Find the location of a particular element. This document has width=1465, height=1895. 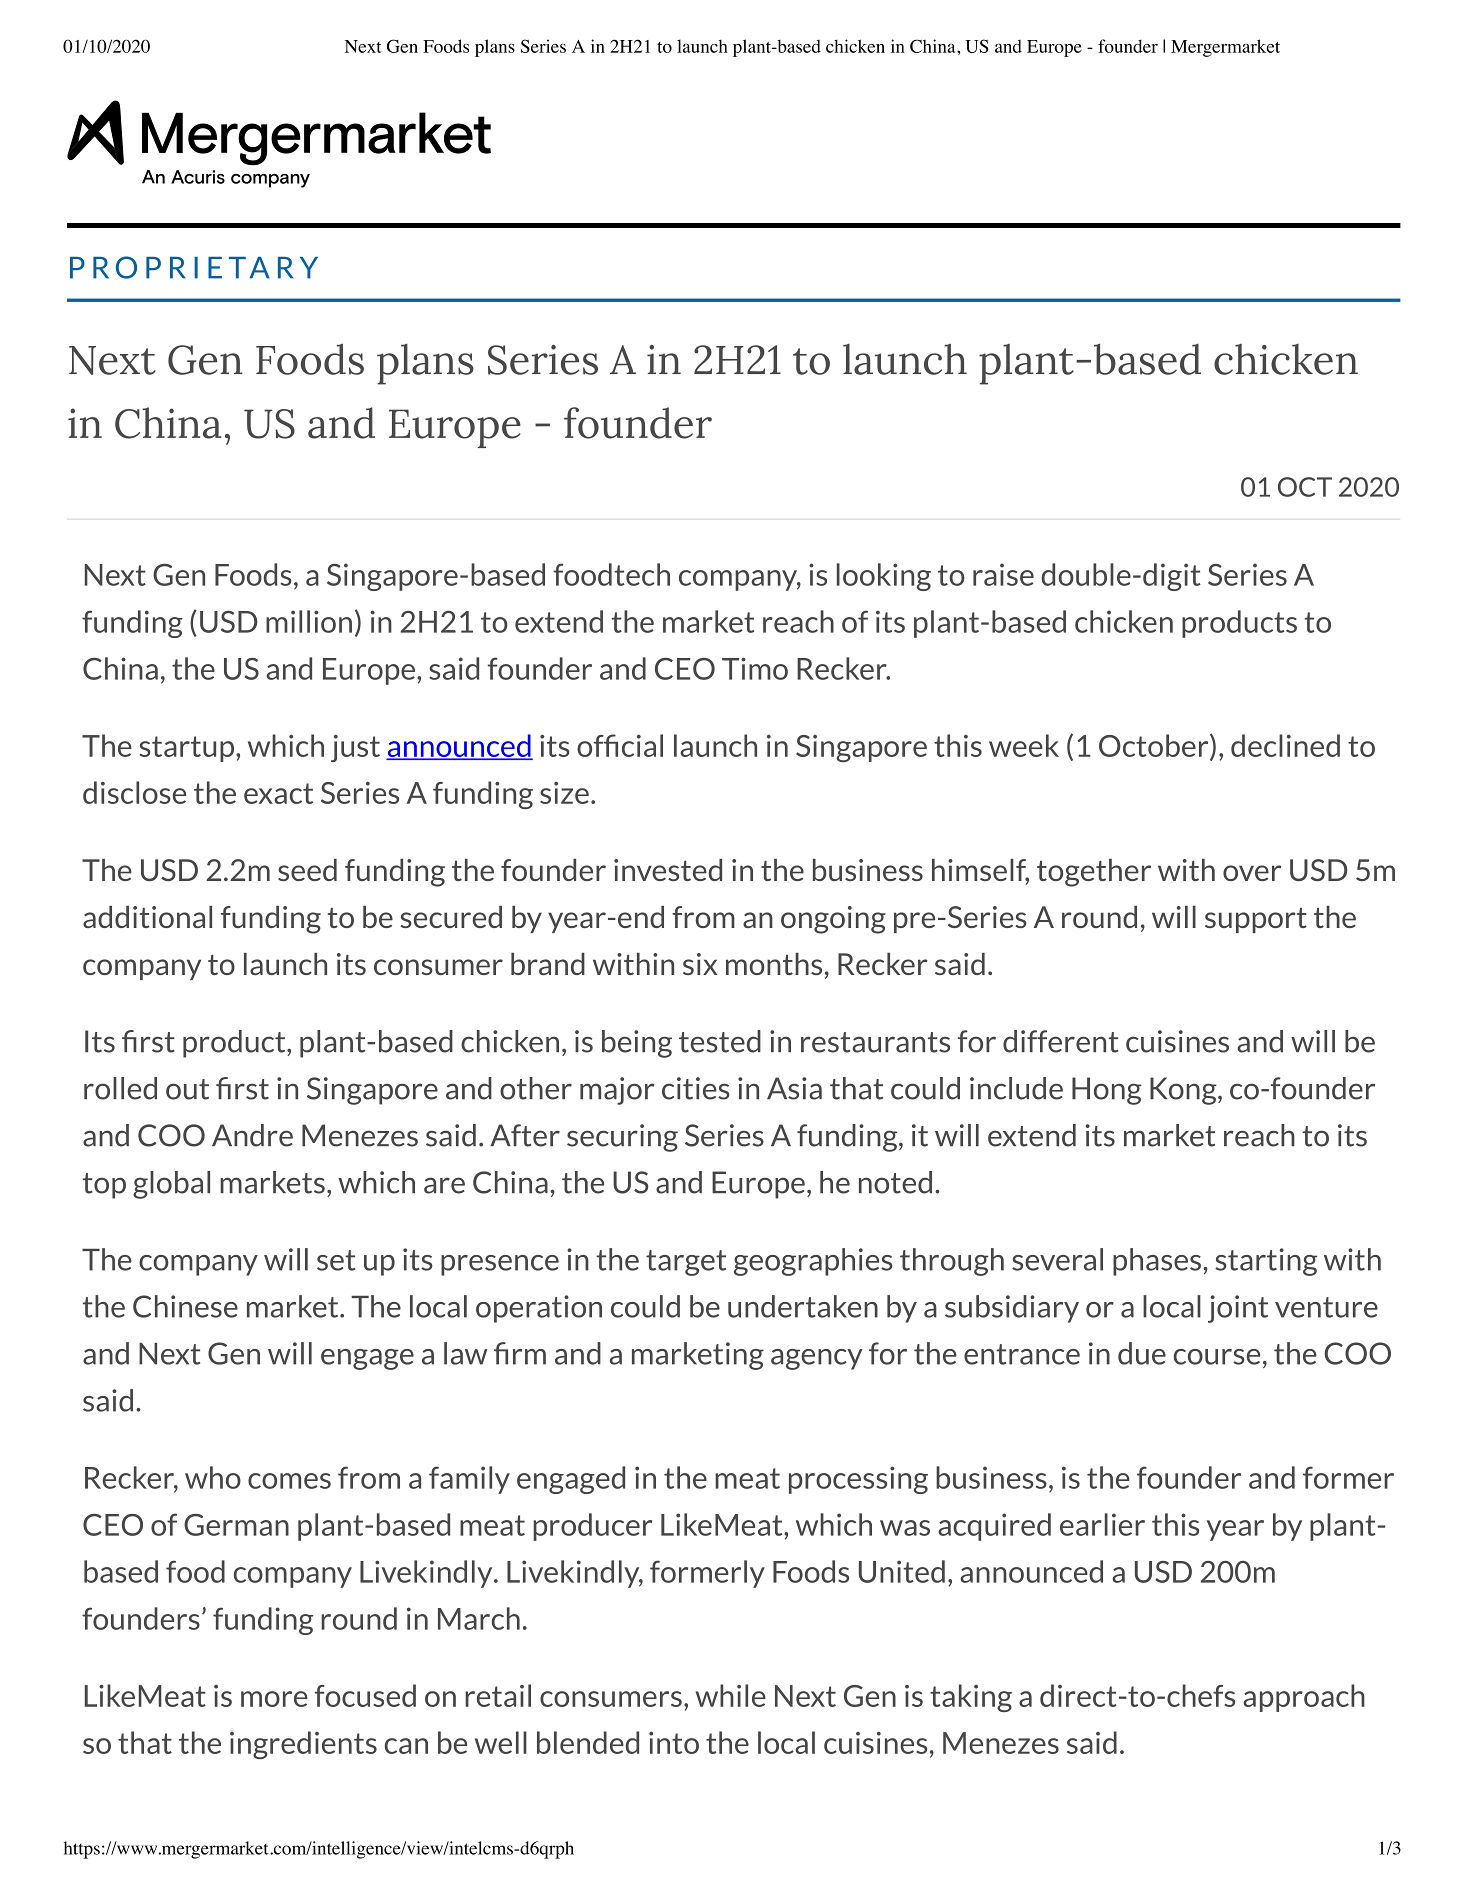

raise is located at coordinates (1003, 574).
